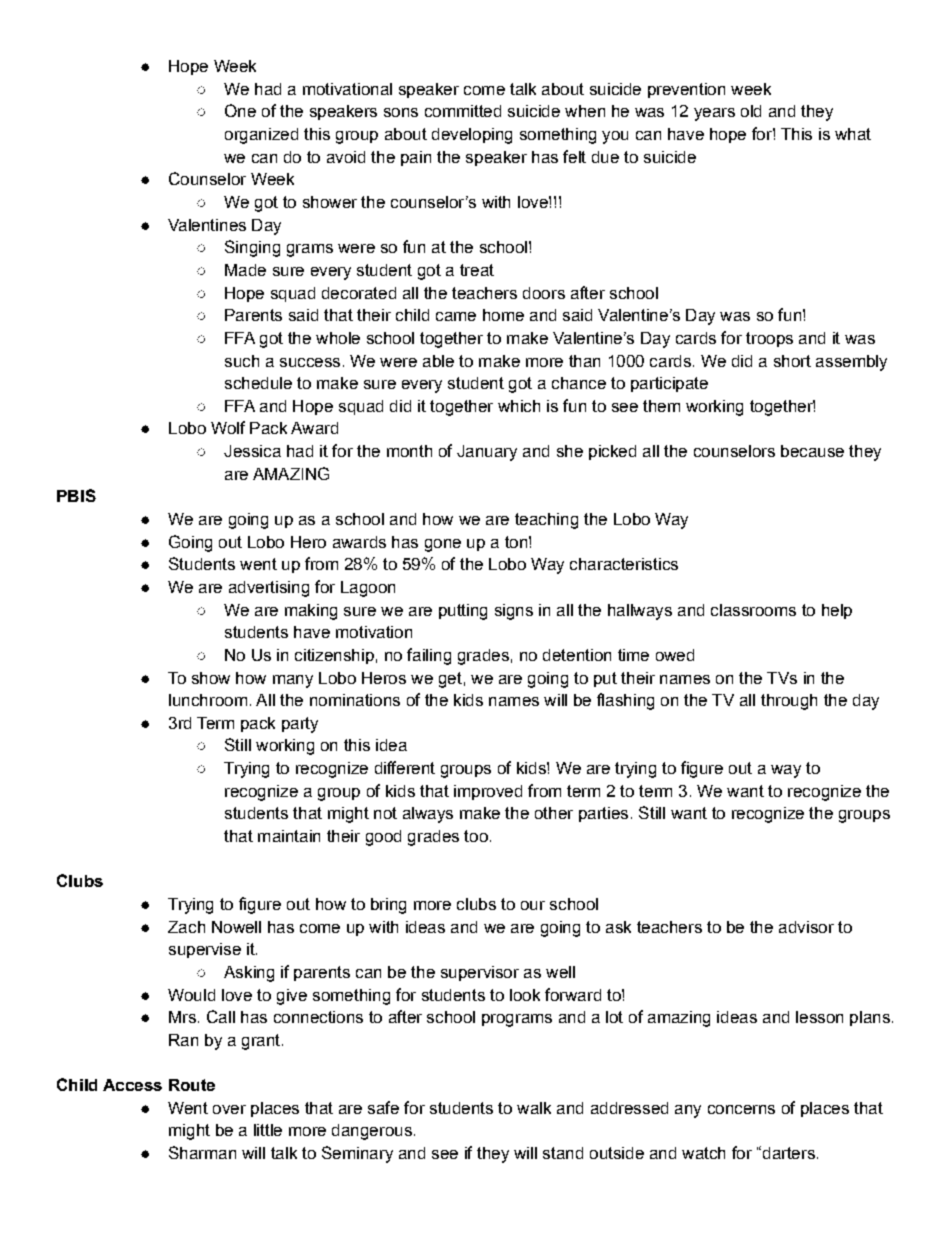 The height and width of the screenshot is (1233, 952). Describe the element at coordinates (753, 610) in the screenshot. I see `classrooms` at that location.
